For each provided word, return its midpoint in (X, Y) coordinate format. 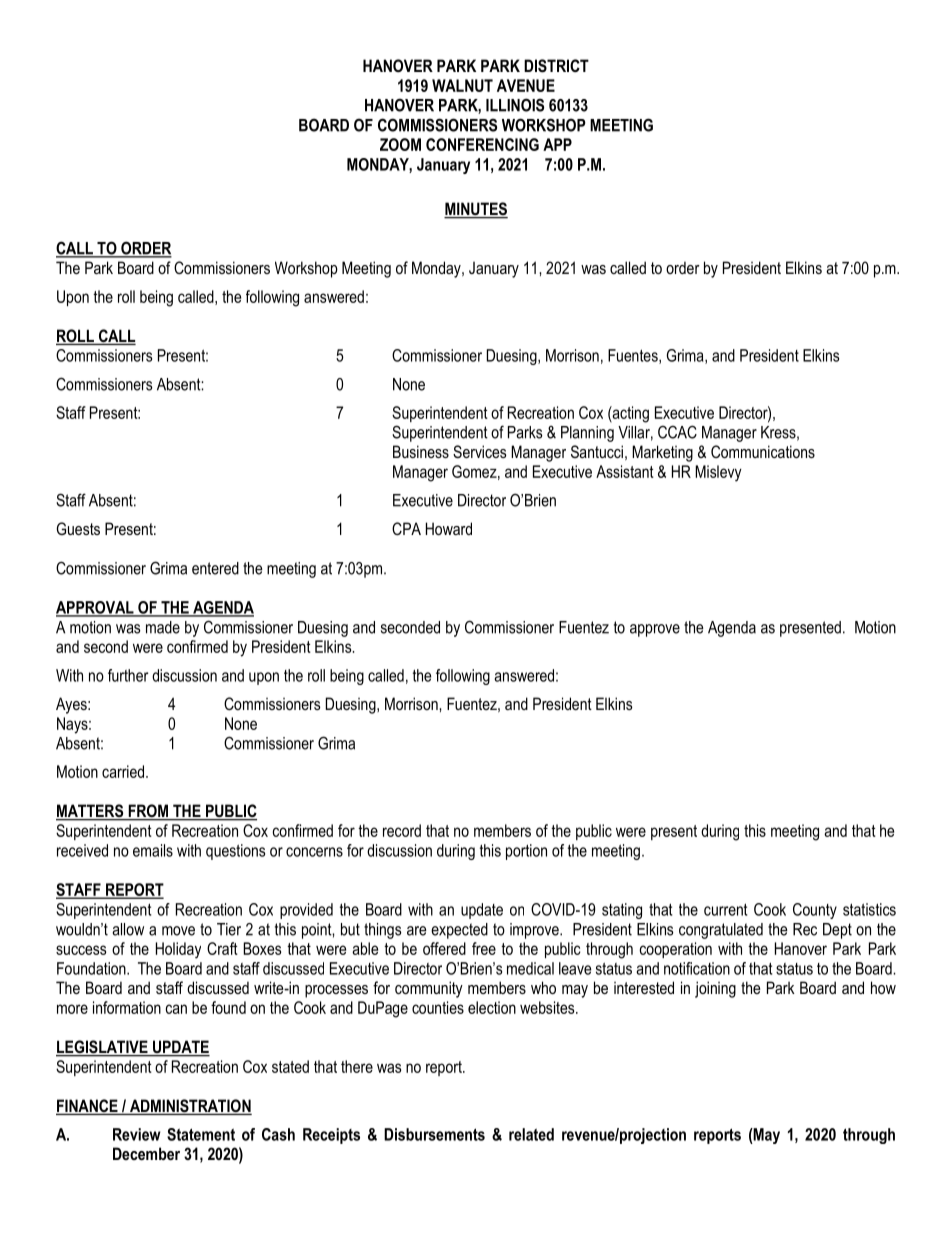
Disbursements (434, 1134)
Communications (763, 451)
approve (655, 630)
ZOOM (400, 144)
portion (526, 852)
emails (153, 850)
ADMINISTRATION (189, 1107)
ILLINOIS (515, 105)
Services (480, 452)
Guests (78, 528)
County (815, 911)
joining (715, 989)
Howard (449, 528)
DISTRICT (556, 66)
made (163, 627)
